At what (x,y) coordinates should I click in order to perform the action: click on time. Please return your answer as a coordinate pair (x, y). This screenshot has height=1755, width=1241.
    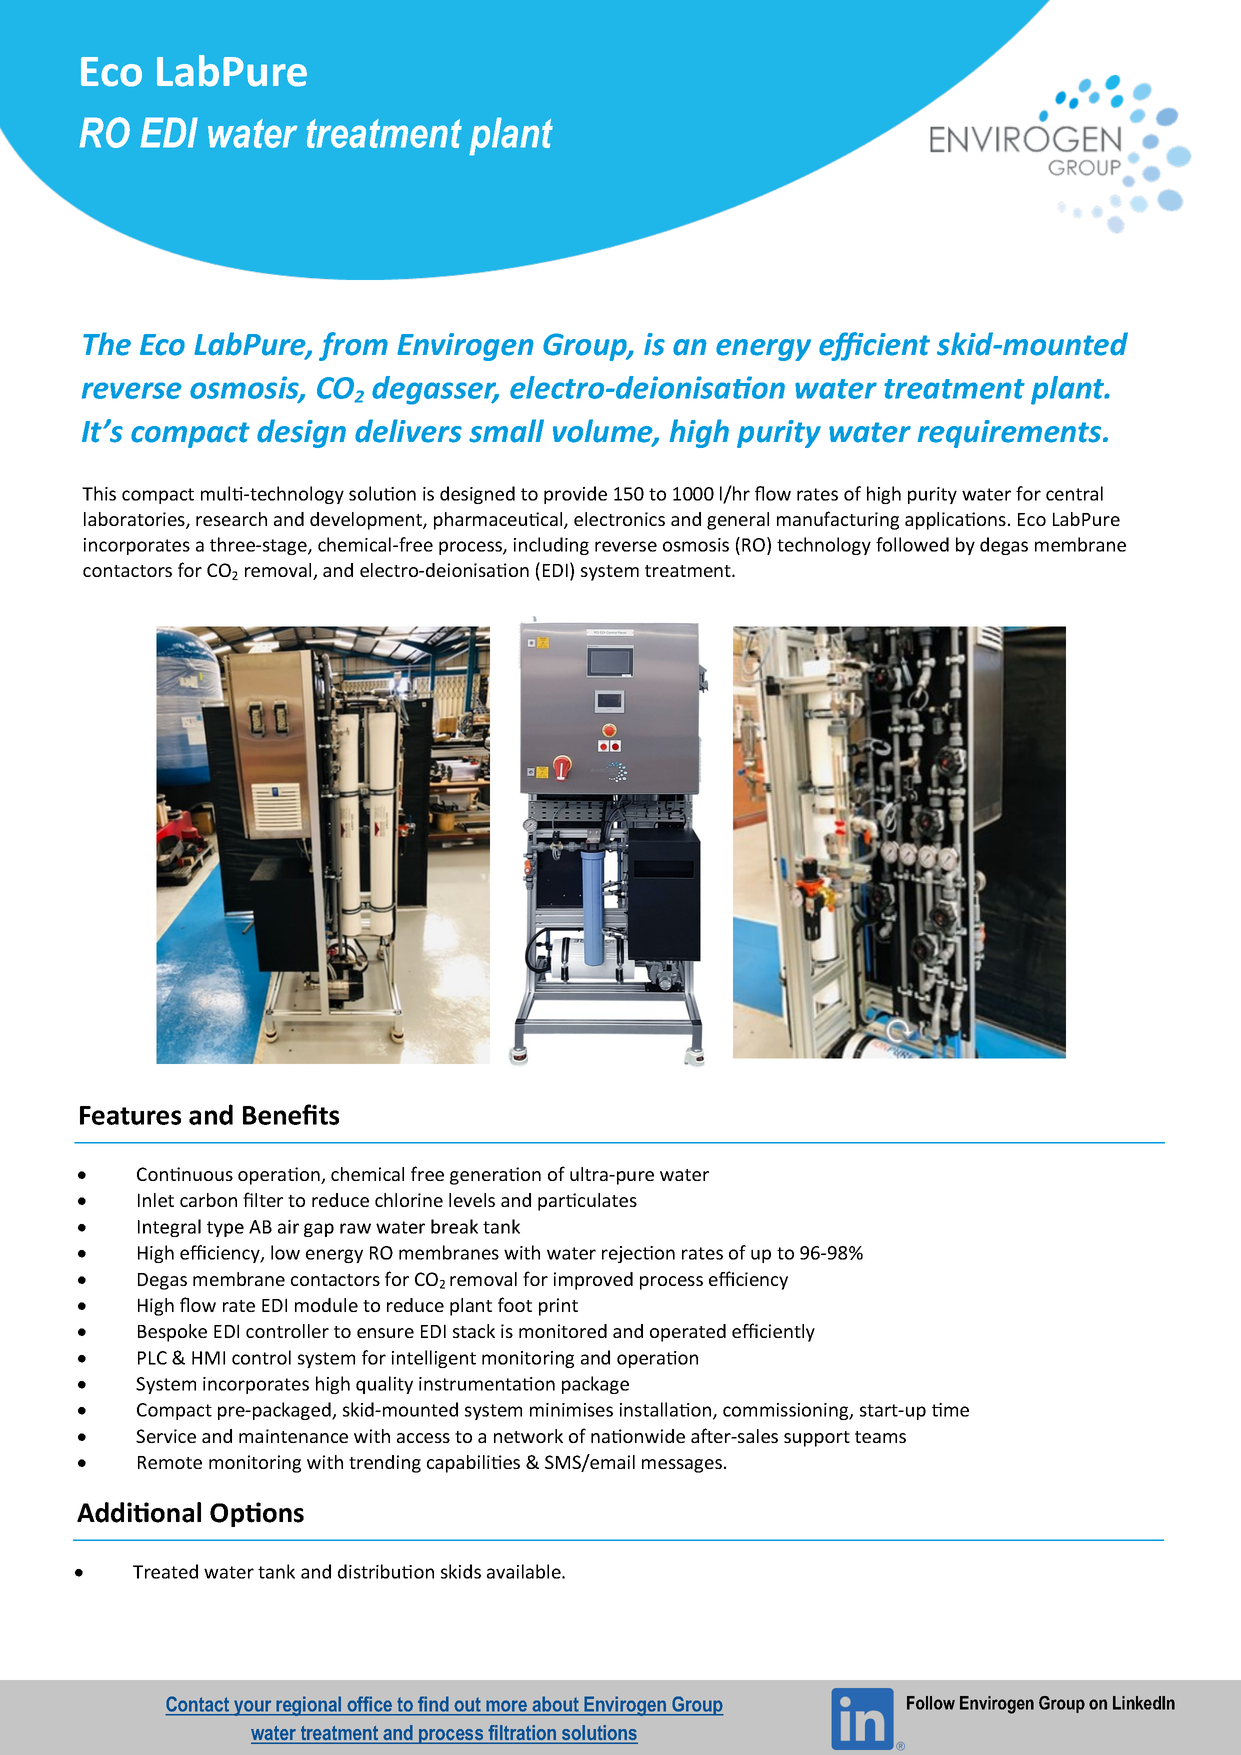
    Looking at the image, I should click on (950, 1410).
